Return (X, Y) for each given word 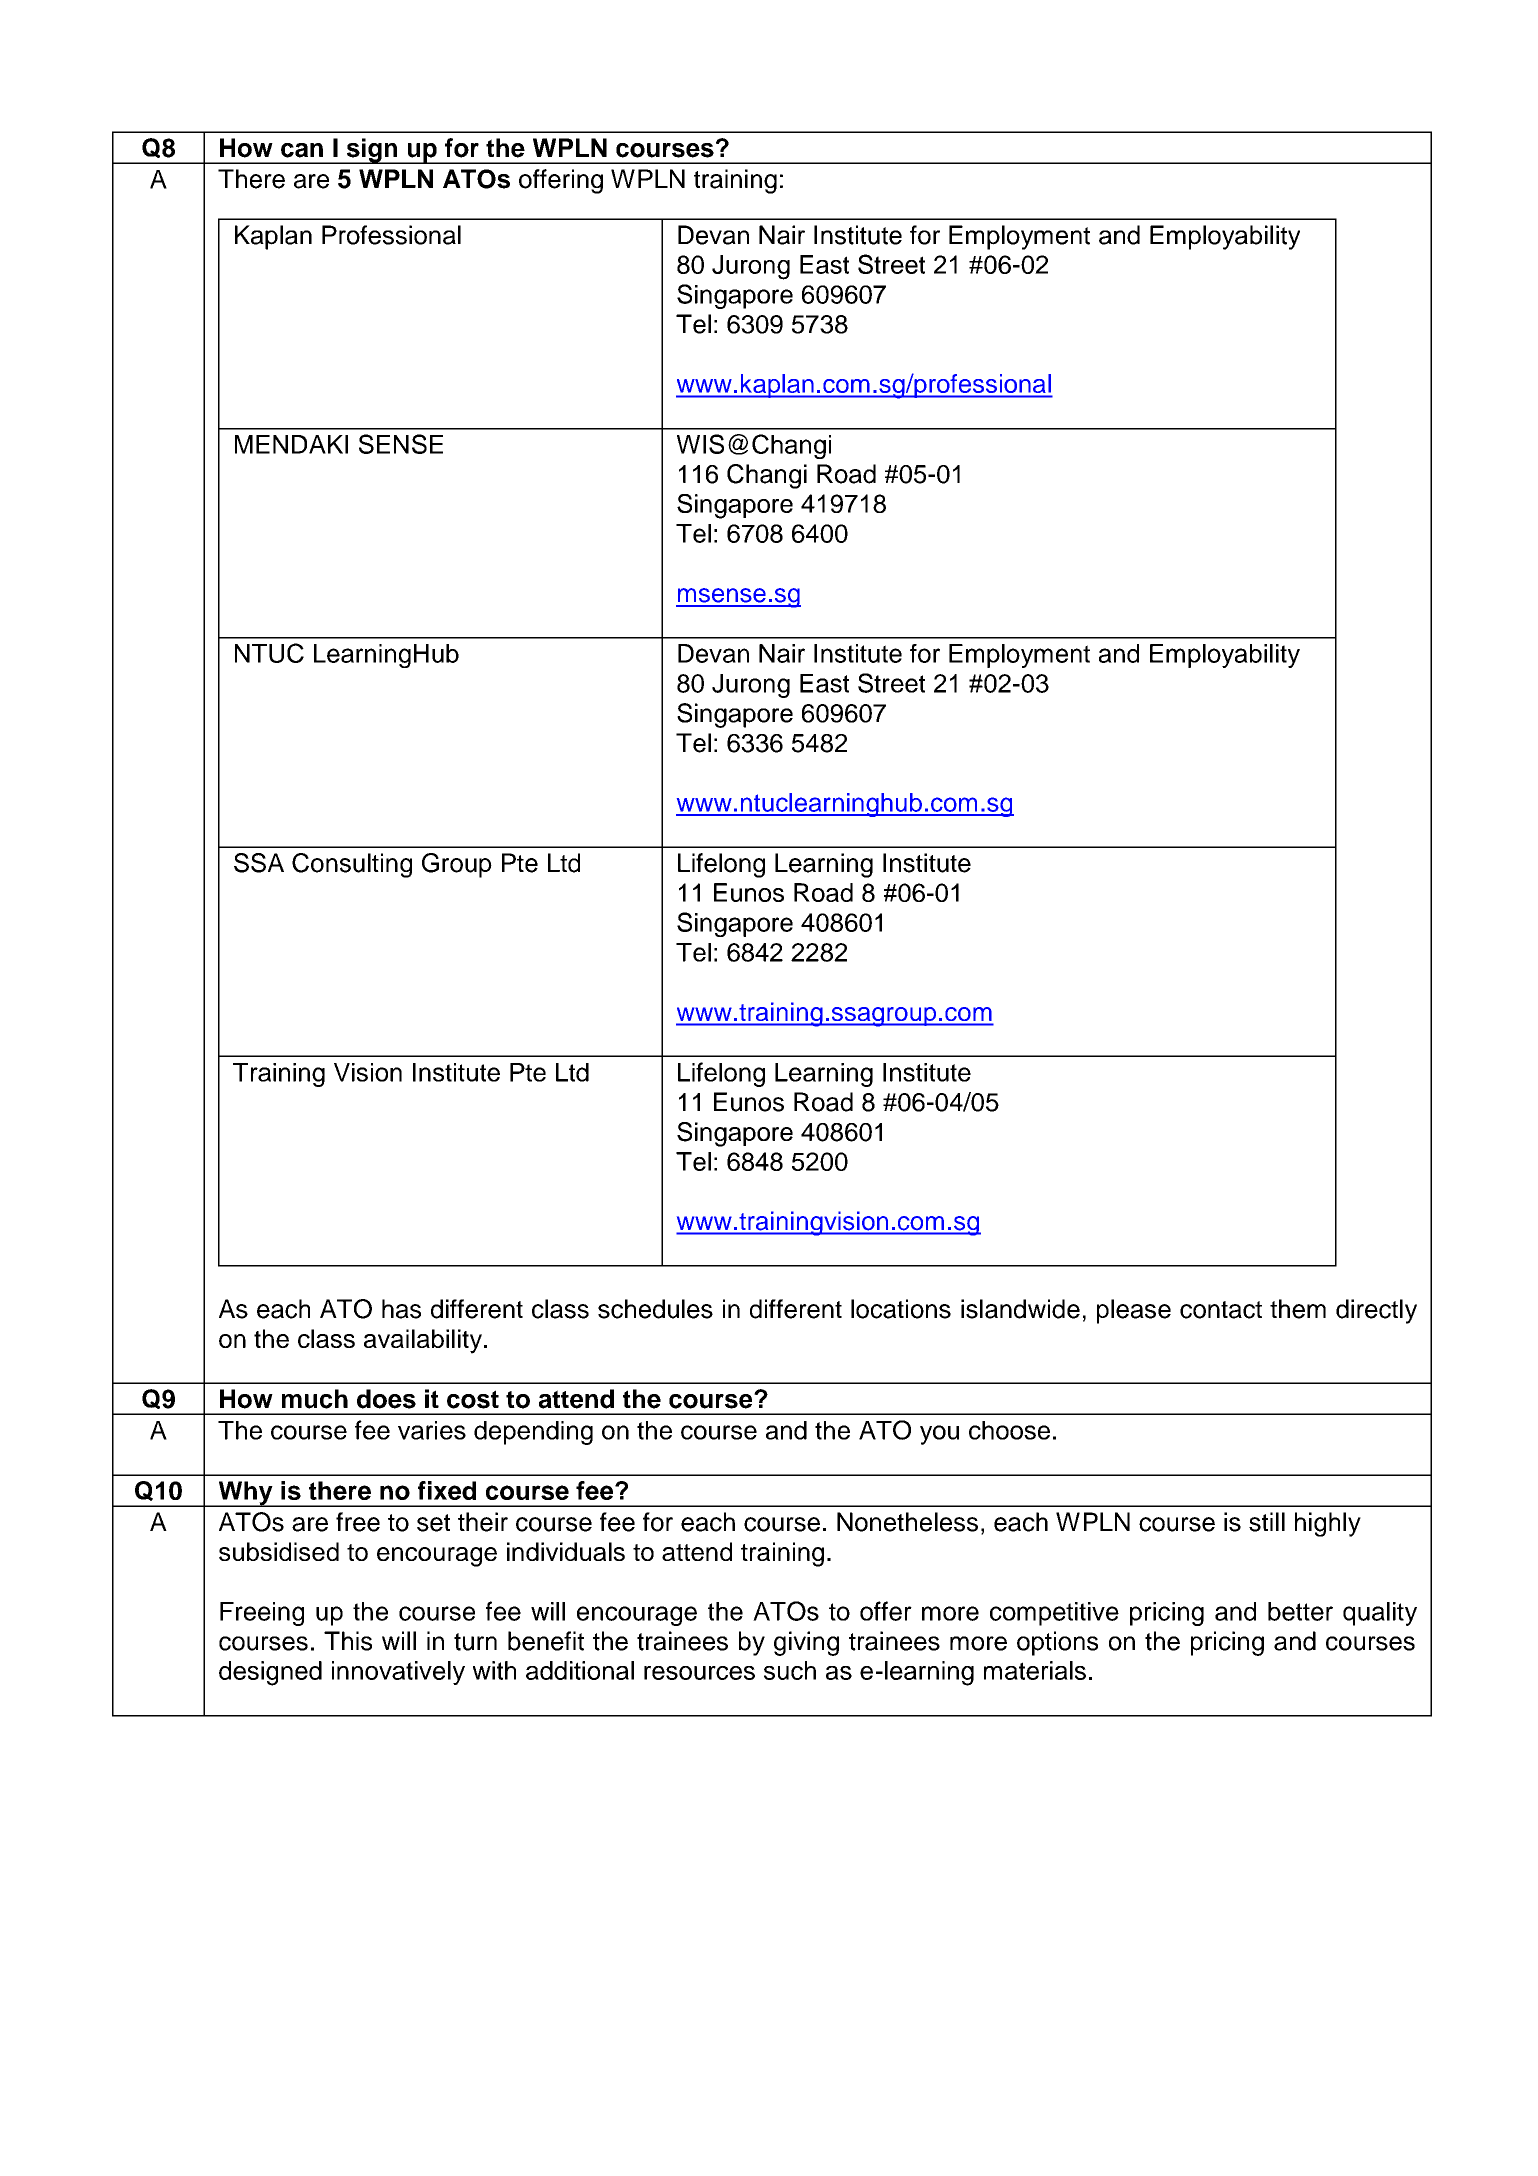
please (1134, 1311)
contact (1221, 1310)
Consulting (352, 865)
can (302, 150)
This (348, 1641)
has (401, 1309)
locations (901, 1309)
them (1298, 1309)
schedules (655, 1309)
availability (423, 1341)
